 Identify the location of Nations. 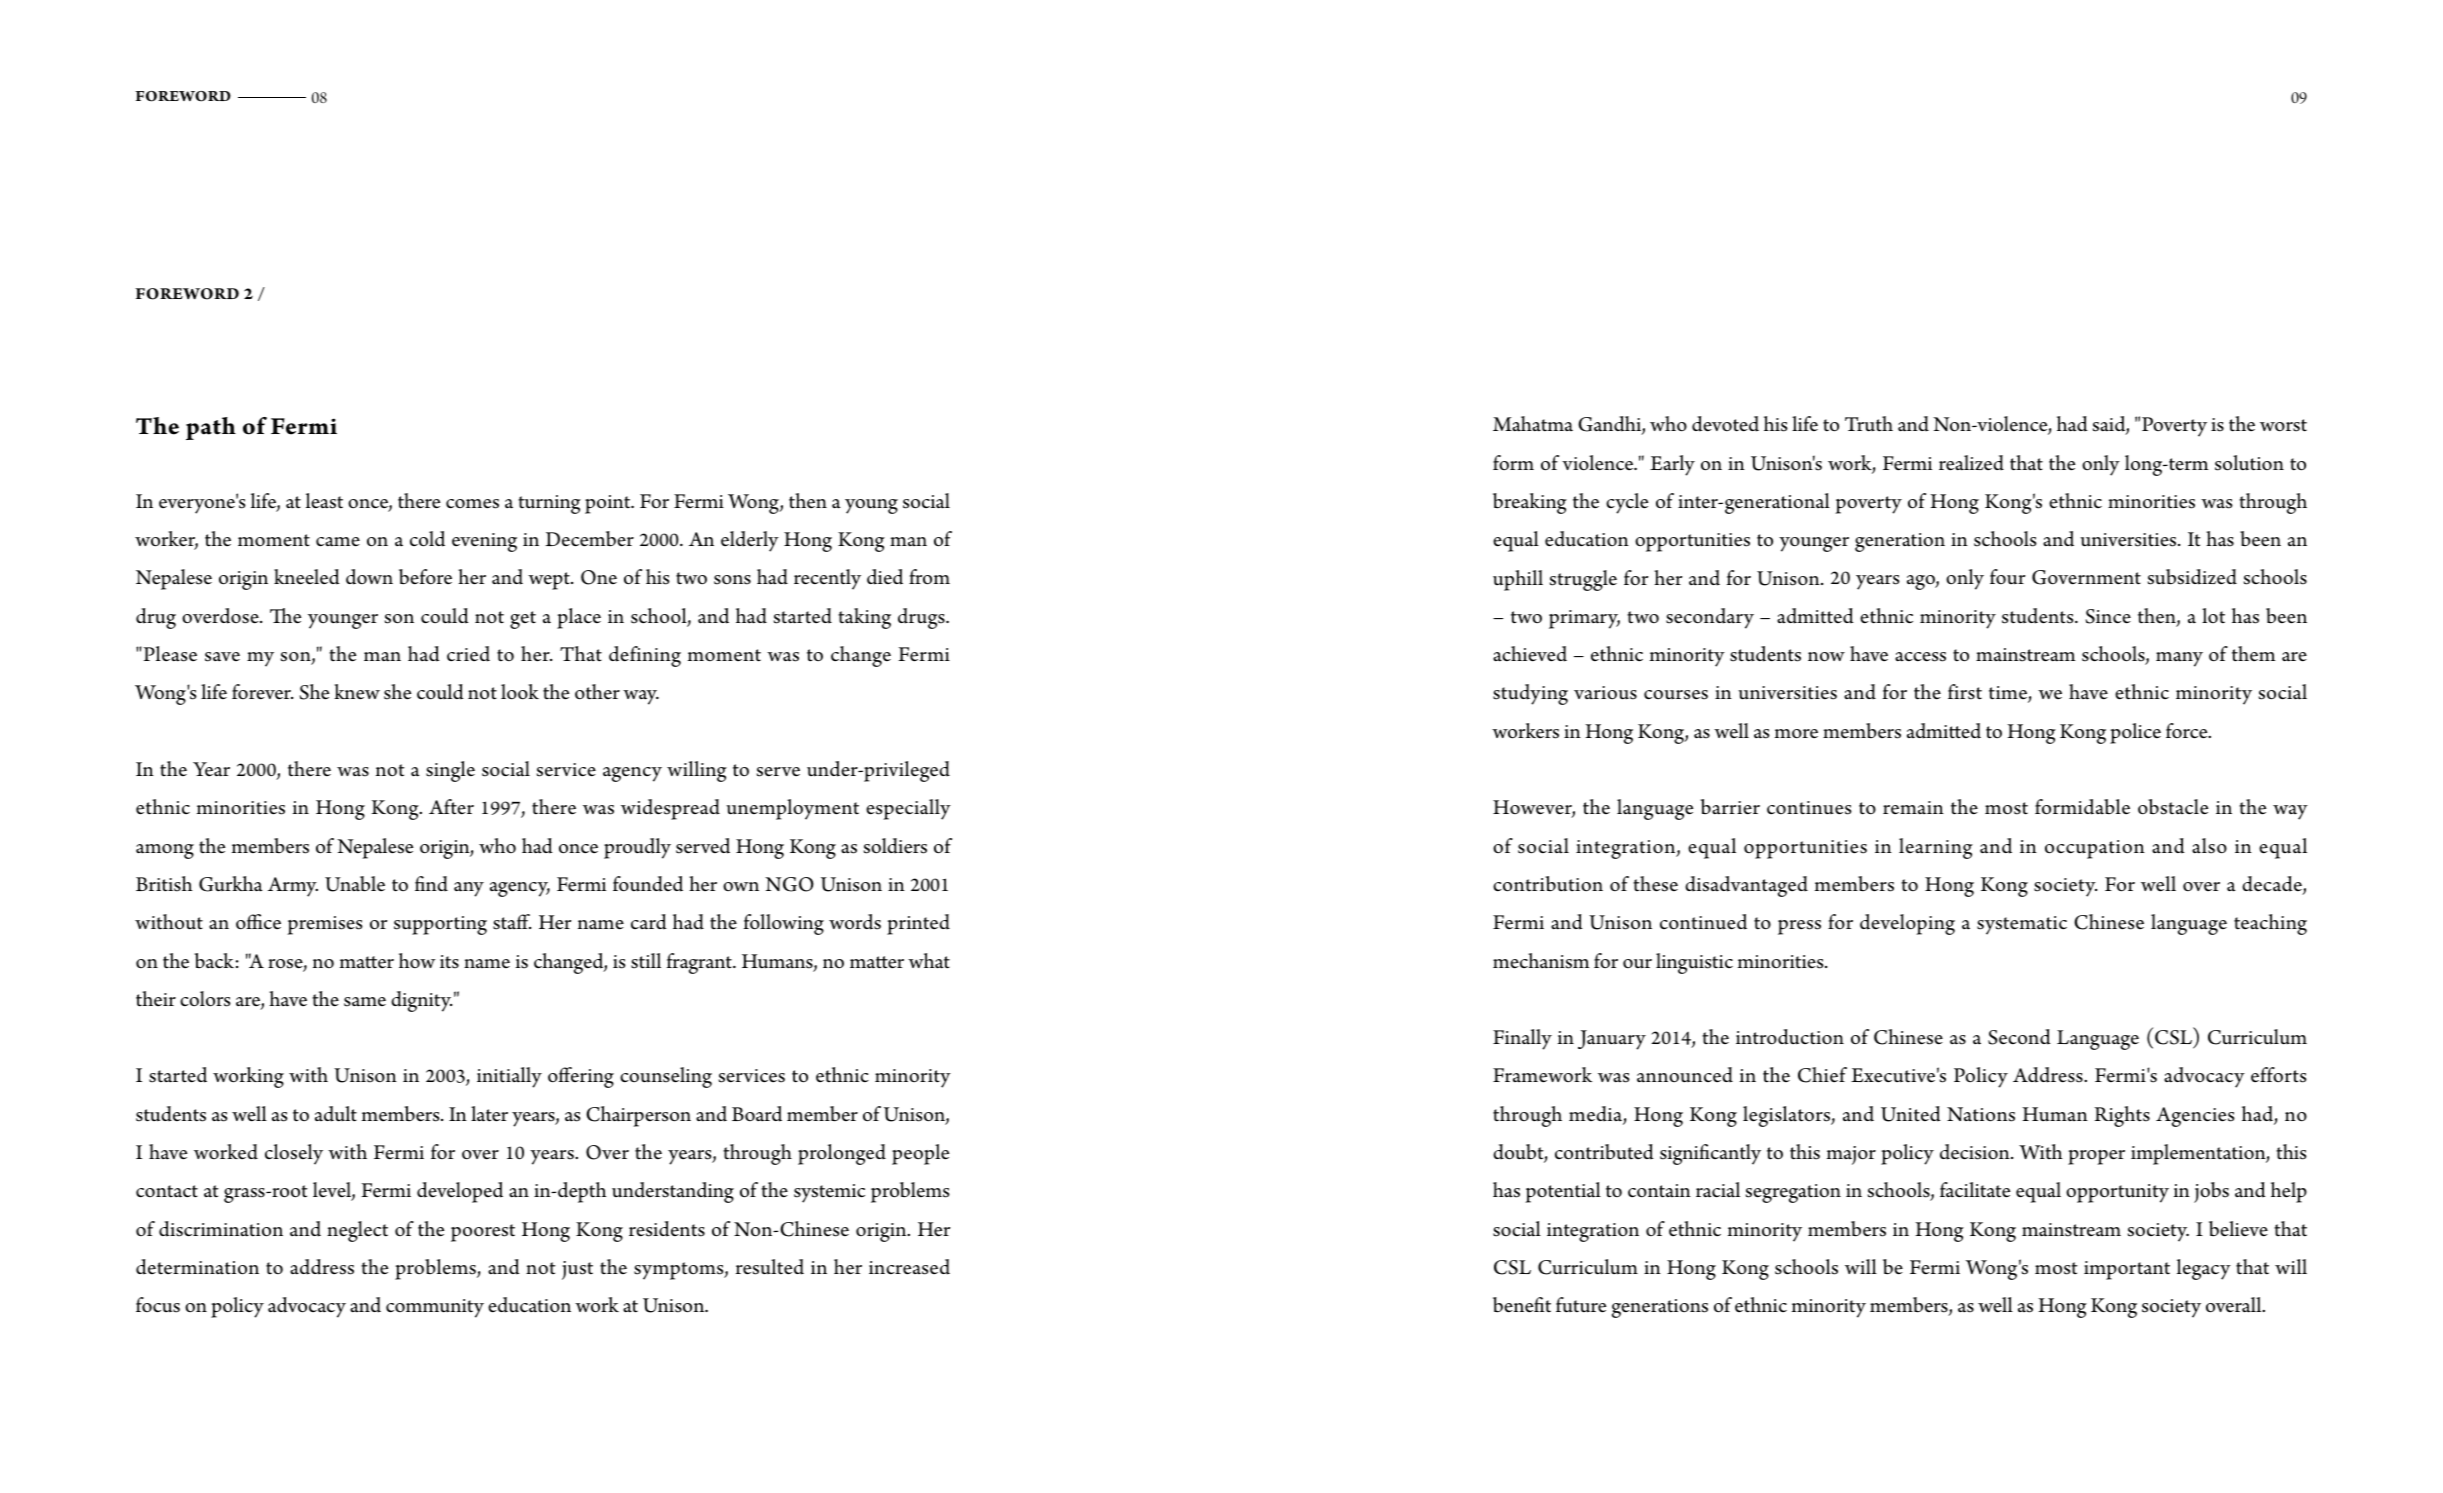
(1981, 1114).
